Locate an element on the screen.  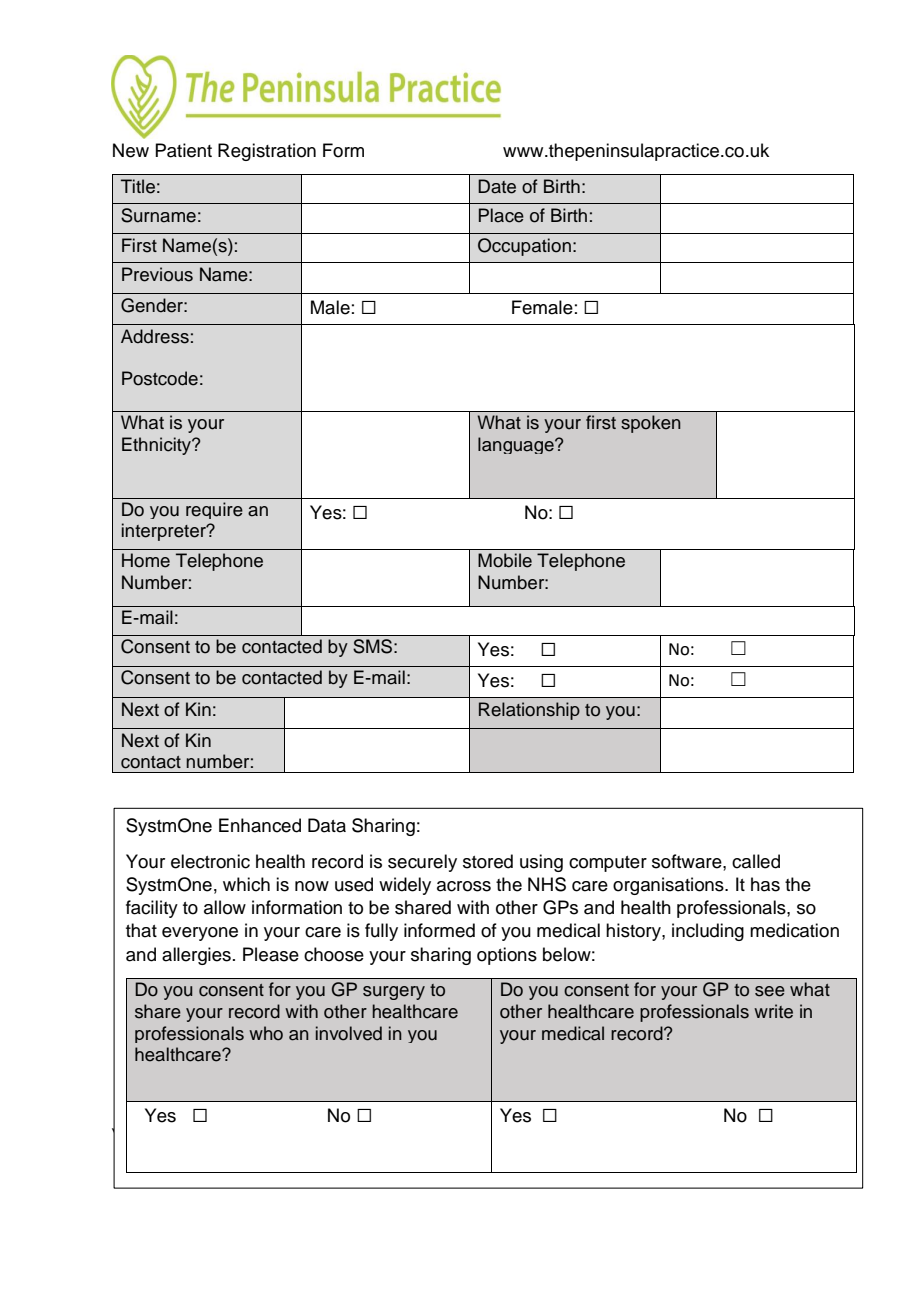
Mobile is located at coordinates (505, 560).
